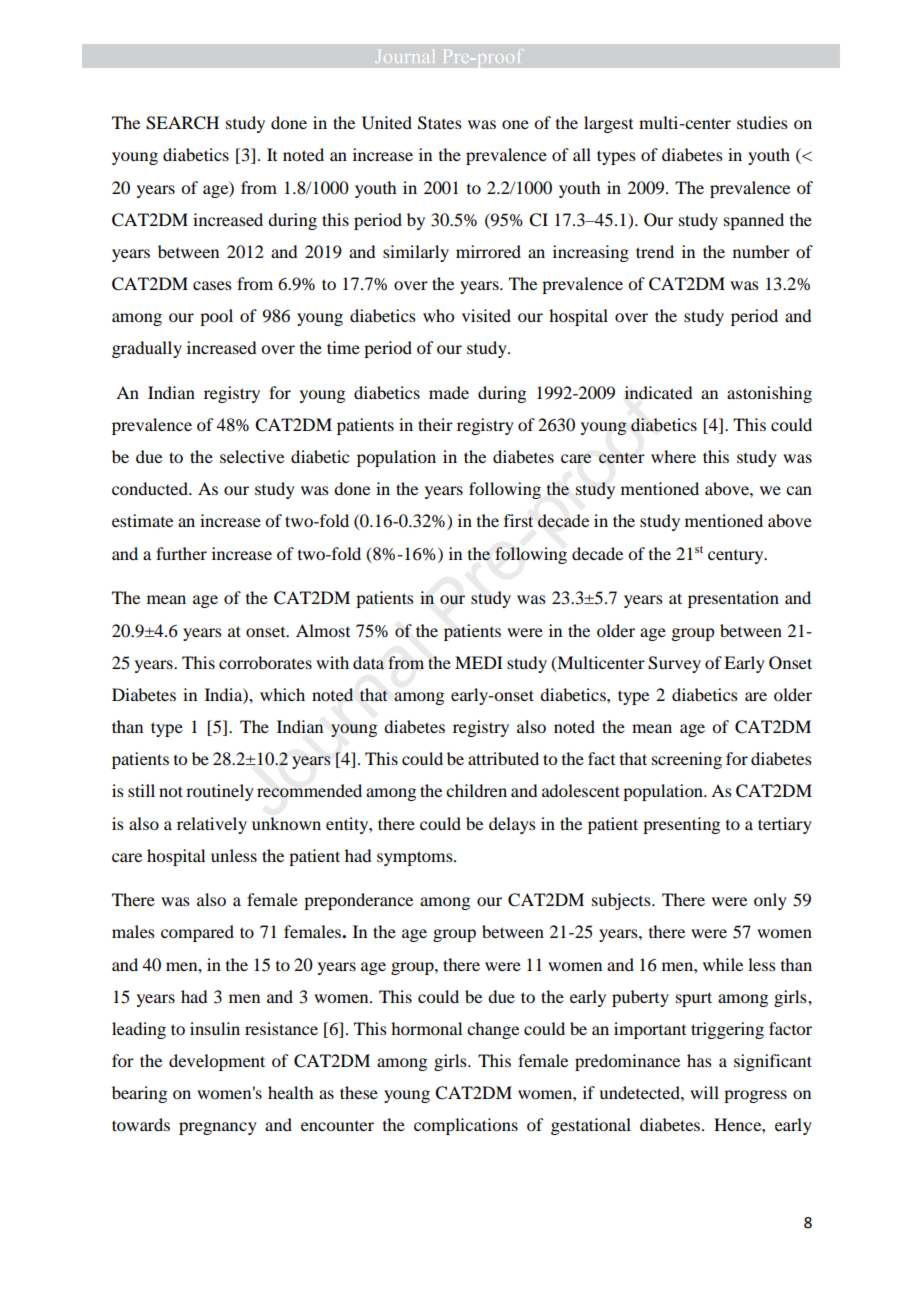 This image has height=1308, width=924. I want to click on symptoms, so click(416, 858).
